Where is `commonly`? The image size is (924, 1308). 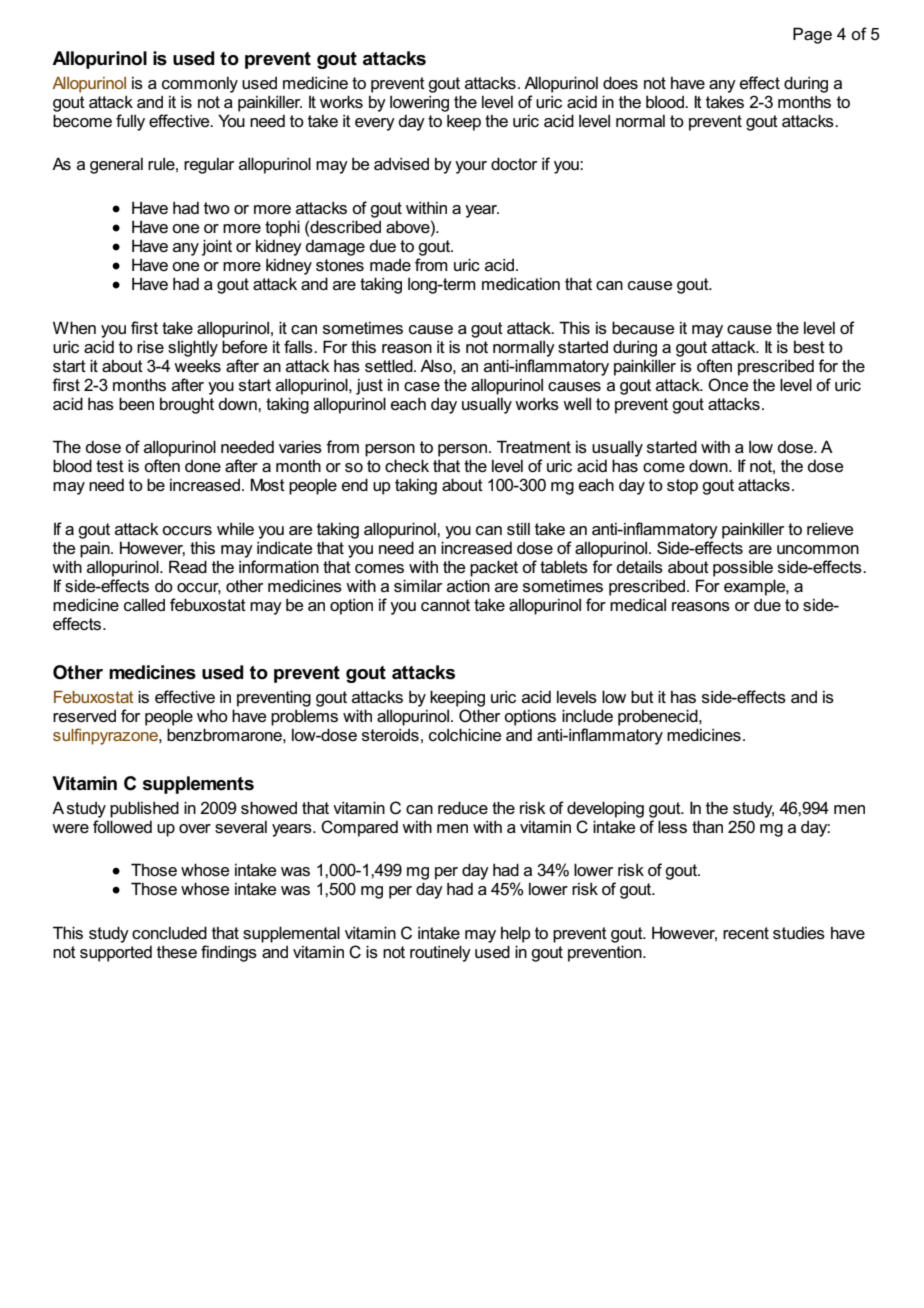 commonly is located at coordinates (200, 85).
